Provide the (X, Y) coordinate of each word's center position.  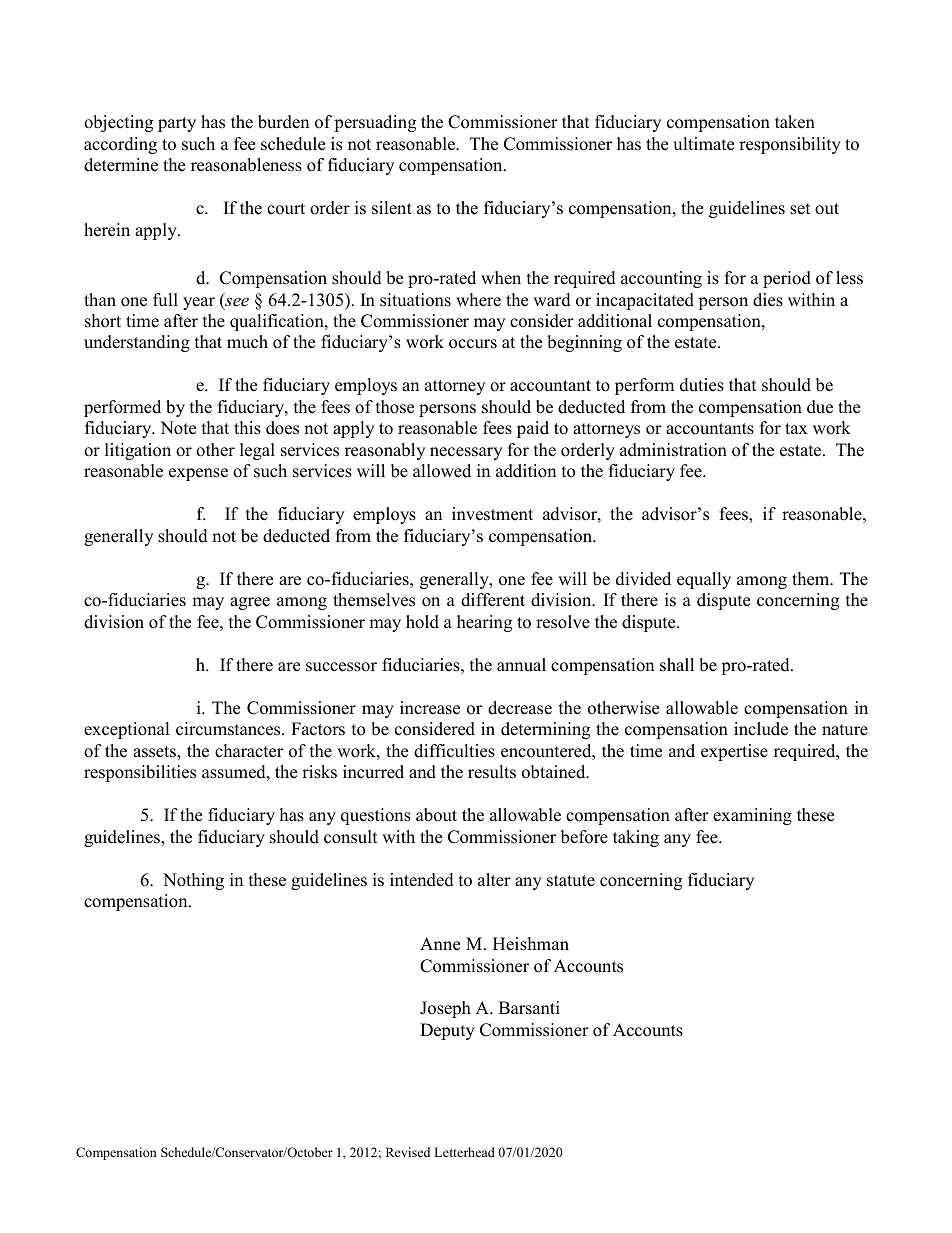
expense (198, 474)
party (177, 124)
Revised (408, 1152)
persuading (375, 123)
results (492, 772)
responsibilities (140, 773)
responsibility (790, 145)
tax (796, 428)
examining (752, 816)
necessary (466, 453)
